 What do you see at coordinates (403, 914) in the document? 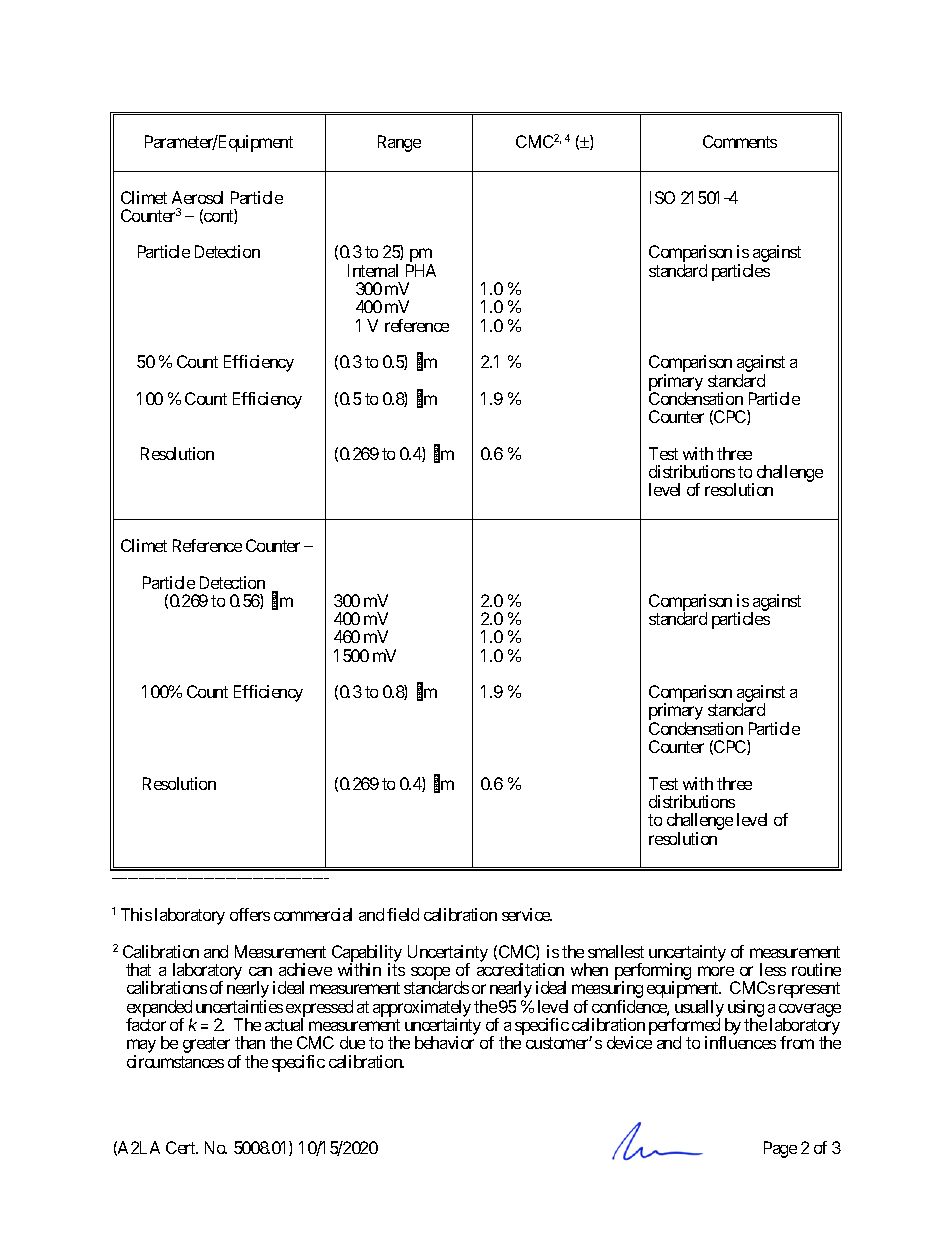
I see `field` at bounding box center [403, 914].
